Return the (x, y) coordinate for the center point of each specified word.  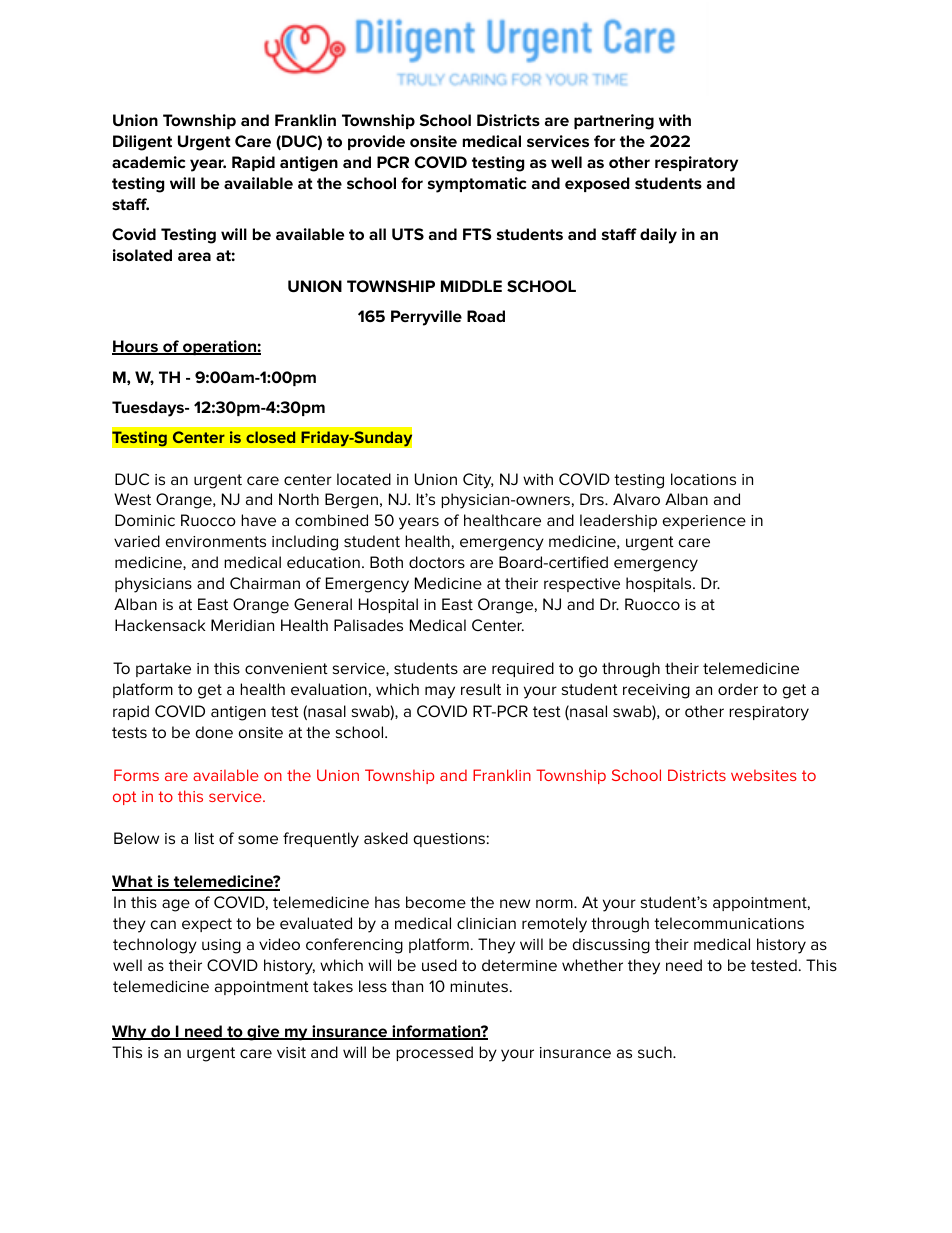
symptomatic (477, 185)
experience (704, 522)
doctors (437, 562)
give (263, 1033)
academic (148, 162)
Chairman (265, 583)
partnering (614, 122)
